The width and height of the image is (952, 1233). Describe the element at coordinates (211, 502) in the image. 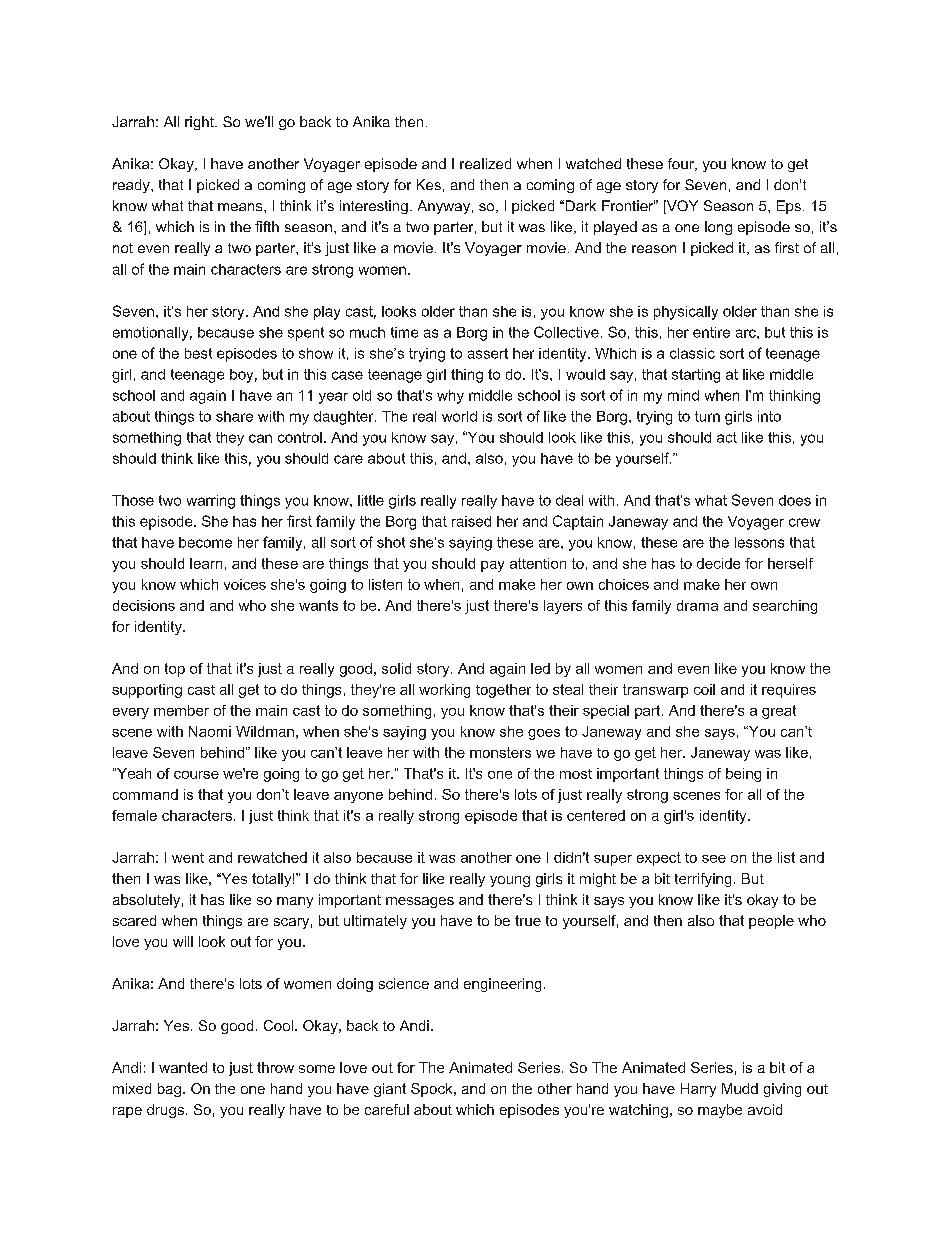

I see `warring` at that location.
